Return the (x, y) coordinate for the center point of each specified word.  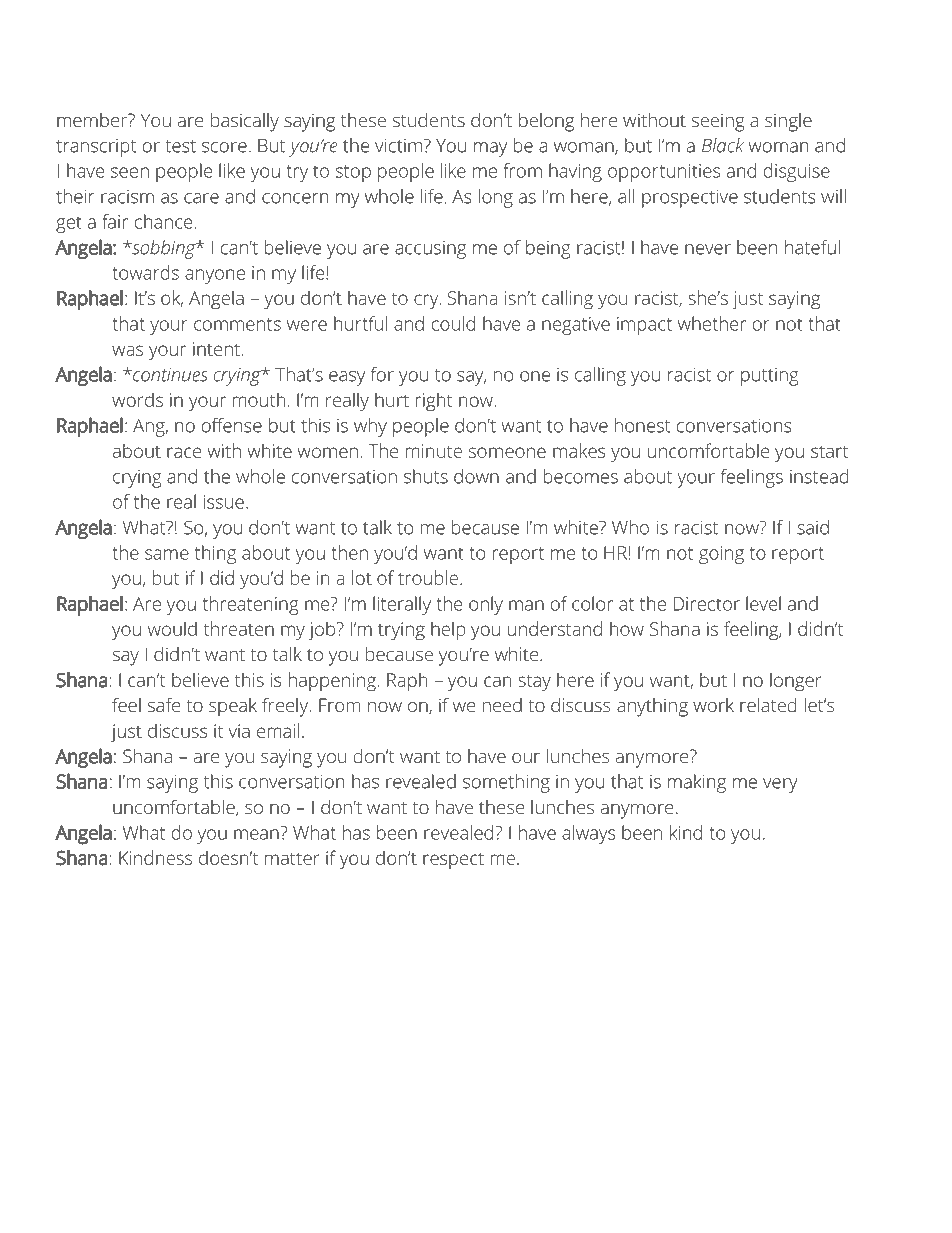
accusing (430, 250)
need (502, 705)
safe (164, 704)
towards (145, 272)
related (768, 705)
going (721, 555)
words (137, 399)
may (490, 149)
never (708, 249)
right (434, 402)
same (167, 554)
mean (256, 834)
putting (770, 377)
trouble (428, 577)
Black (723, 145)
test (180, 146)
